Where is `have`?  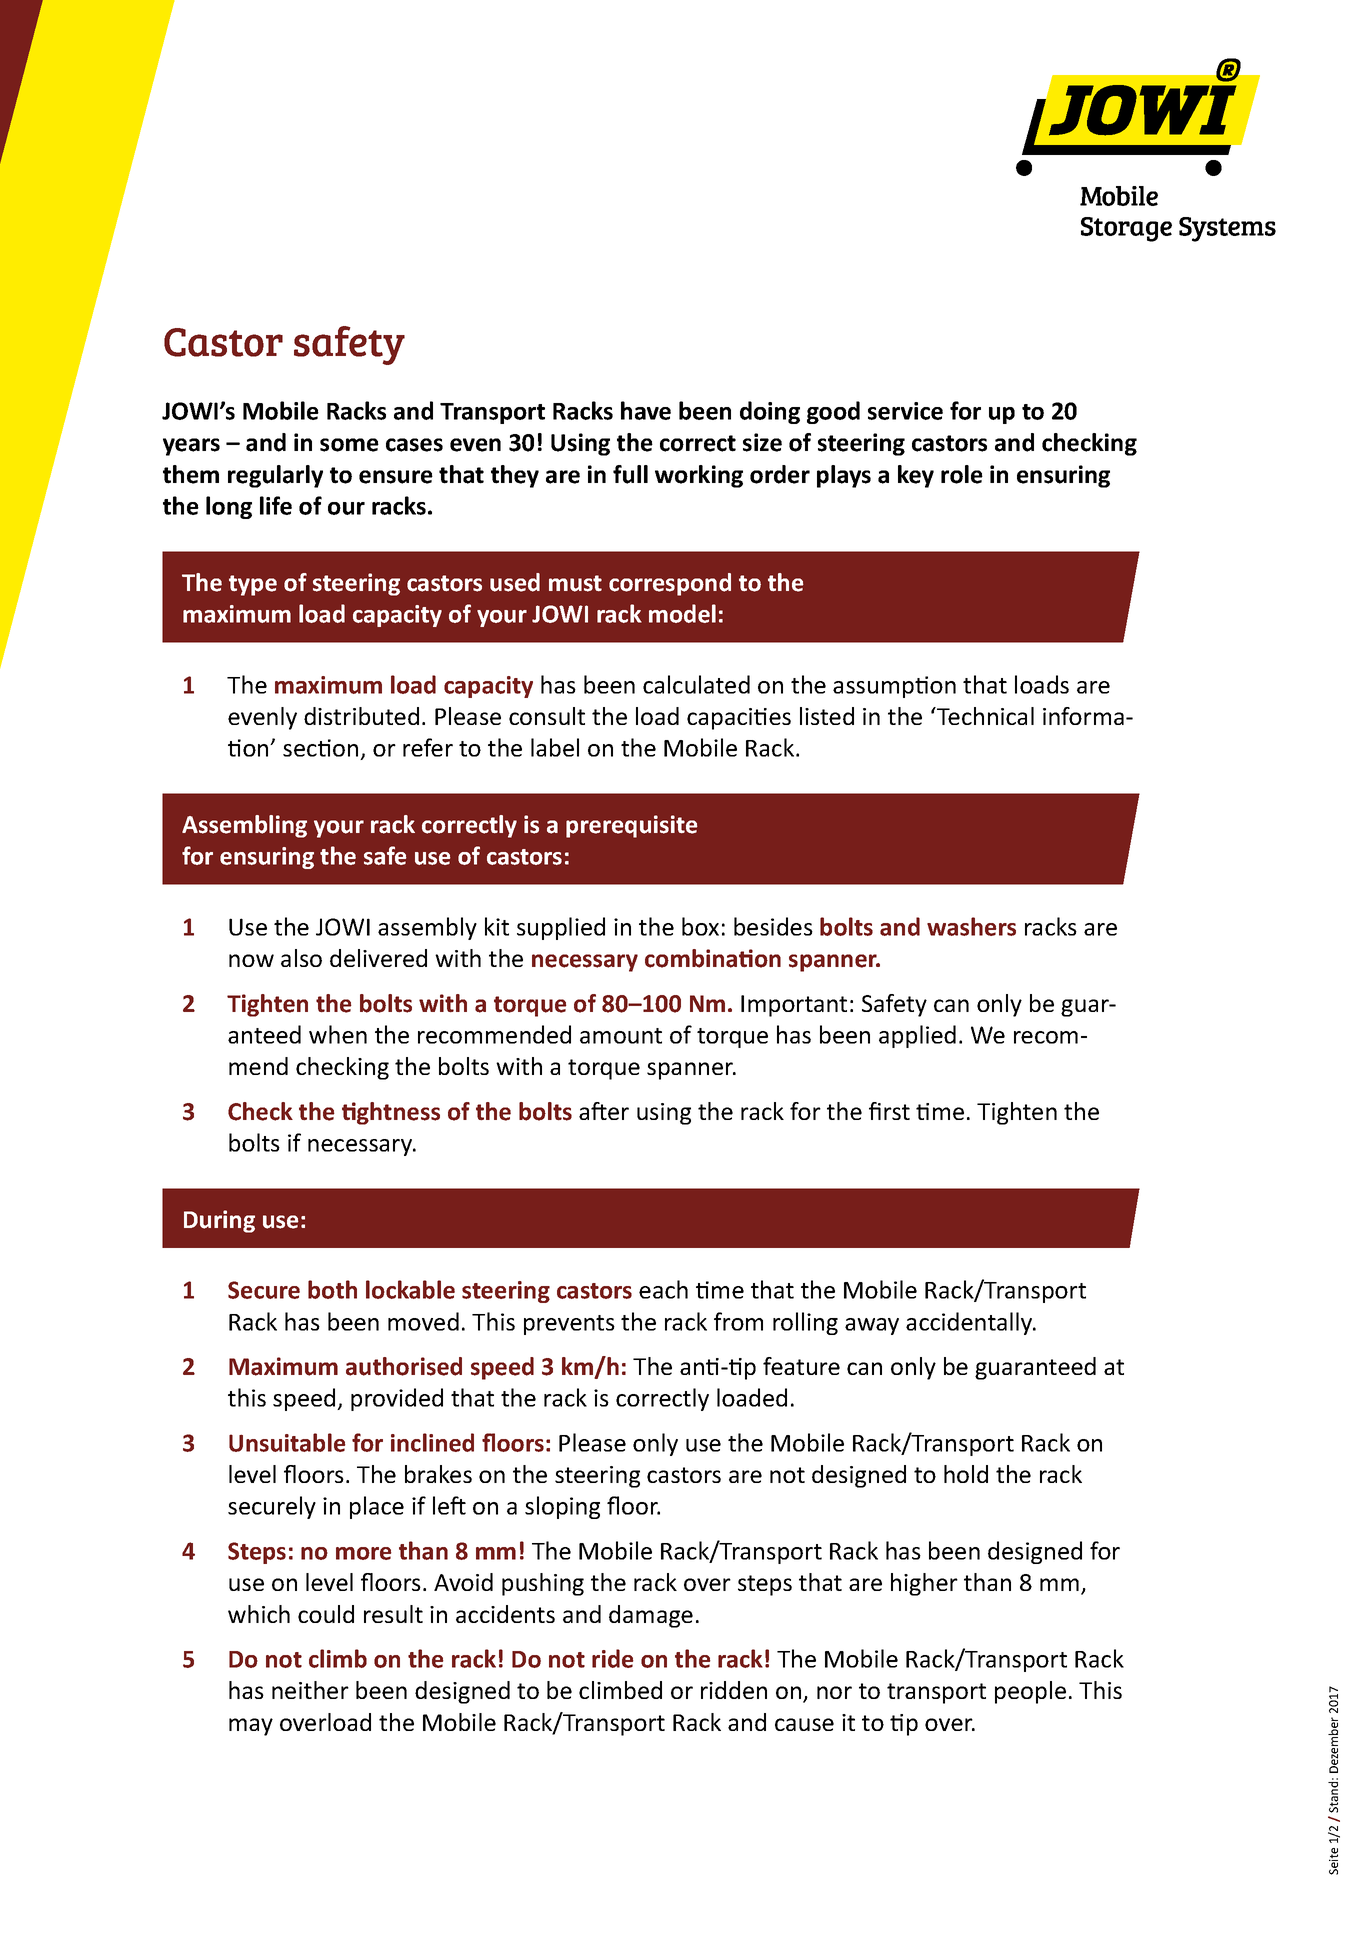 have is located at coordinates (646, 410).
